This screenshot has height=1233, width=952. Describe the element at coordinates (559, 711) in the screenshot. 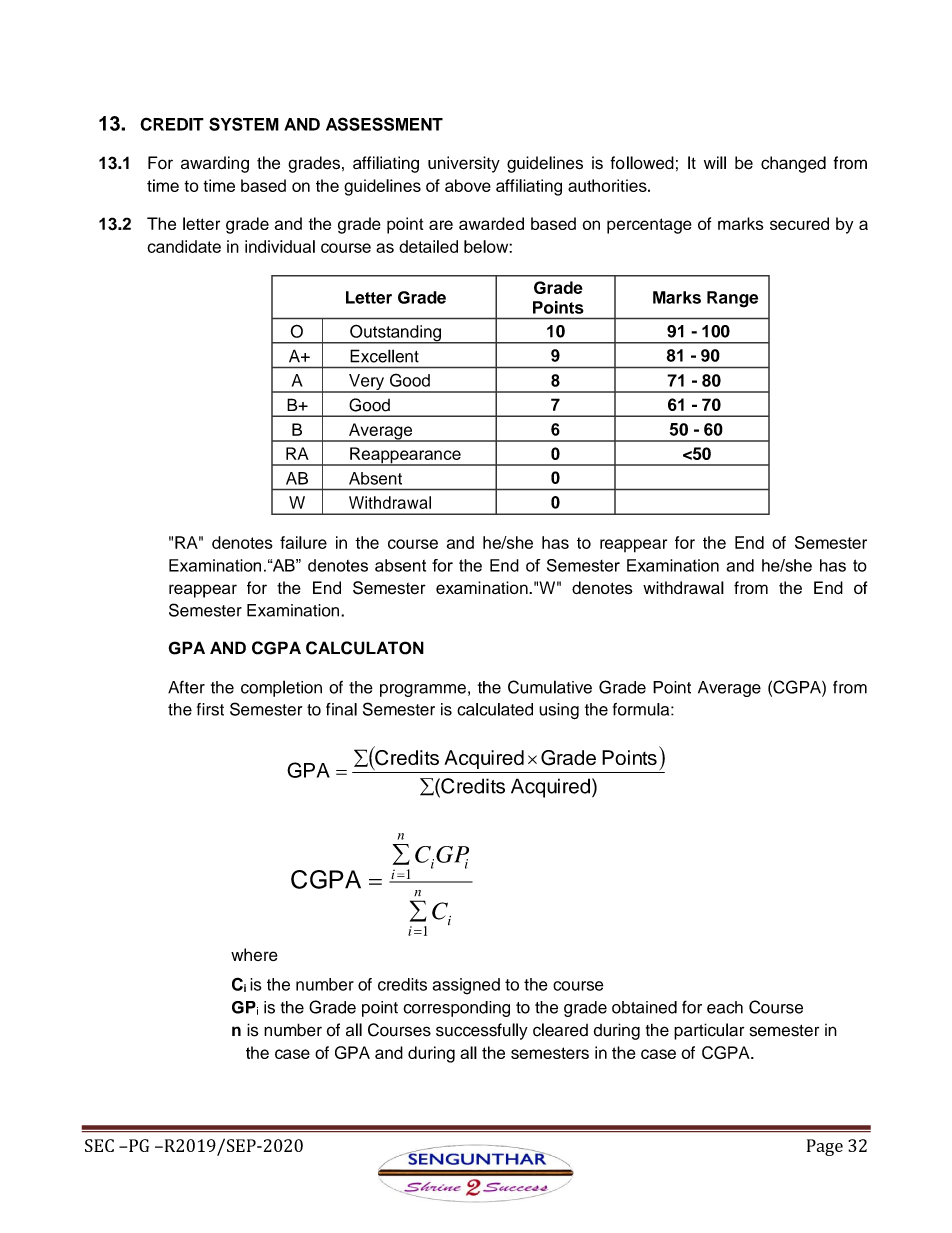

I see `using` at that location.
